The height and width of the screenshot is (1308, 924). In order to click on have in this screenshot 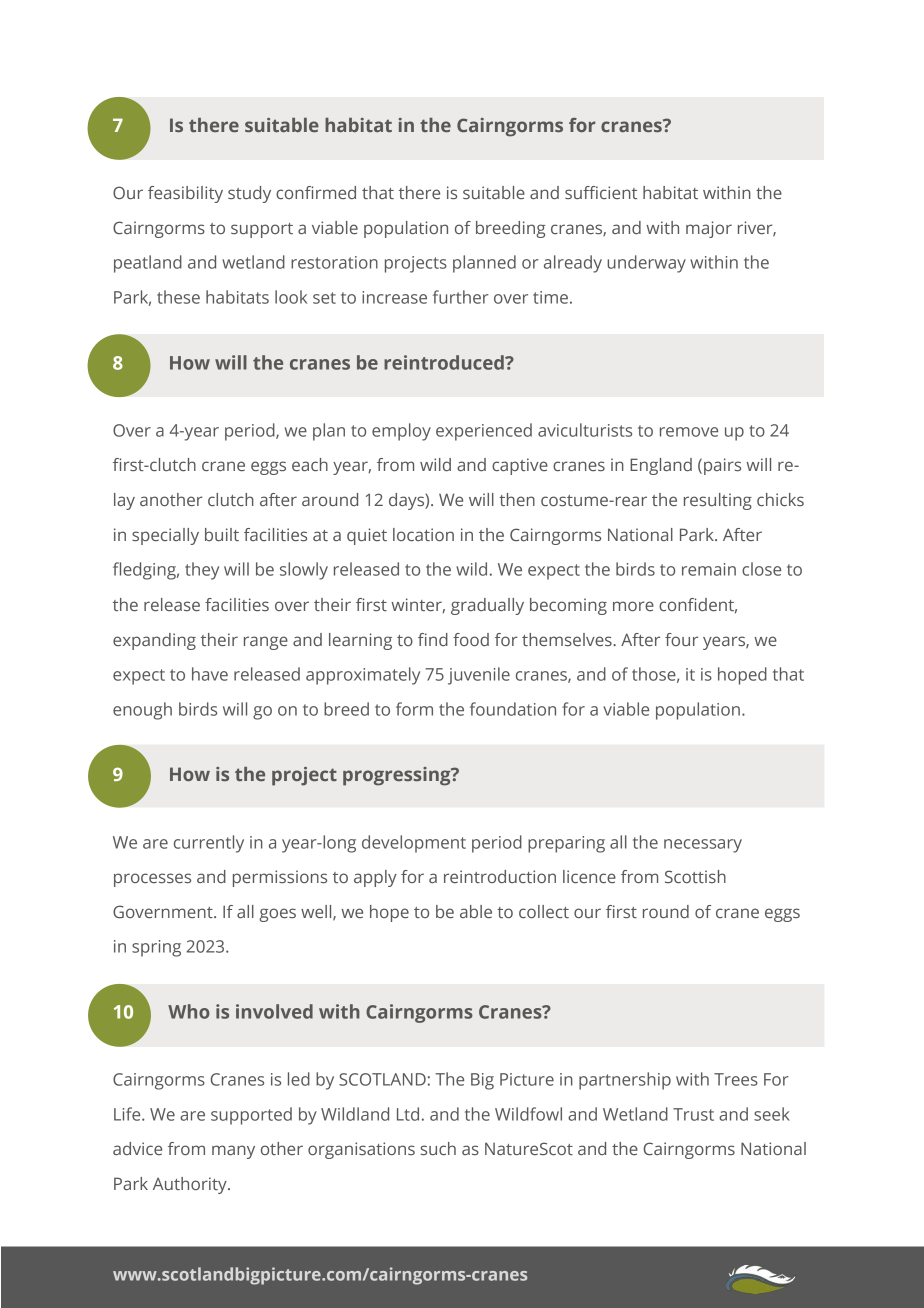, I will do `click(210, 674)`.
